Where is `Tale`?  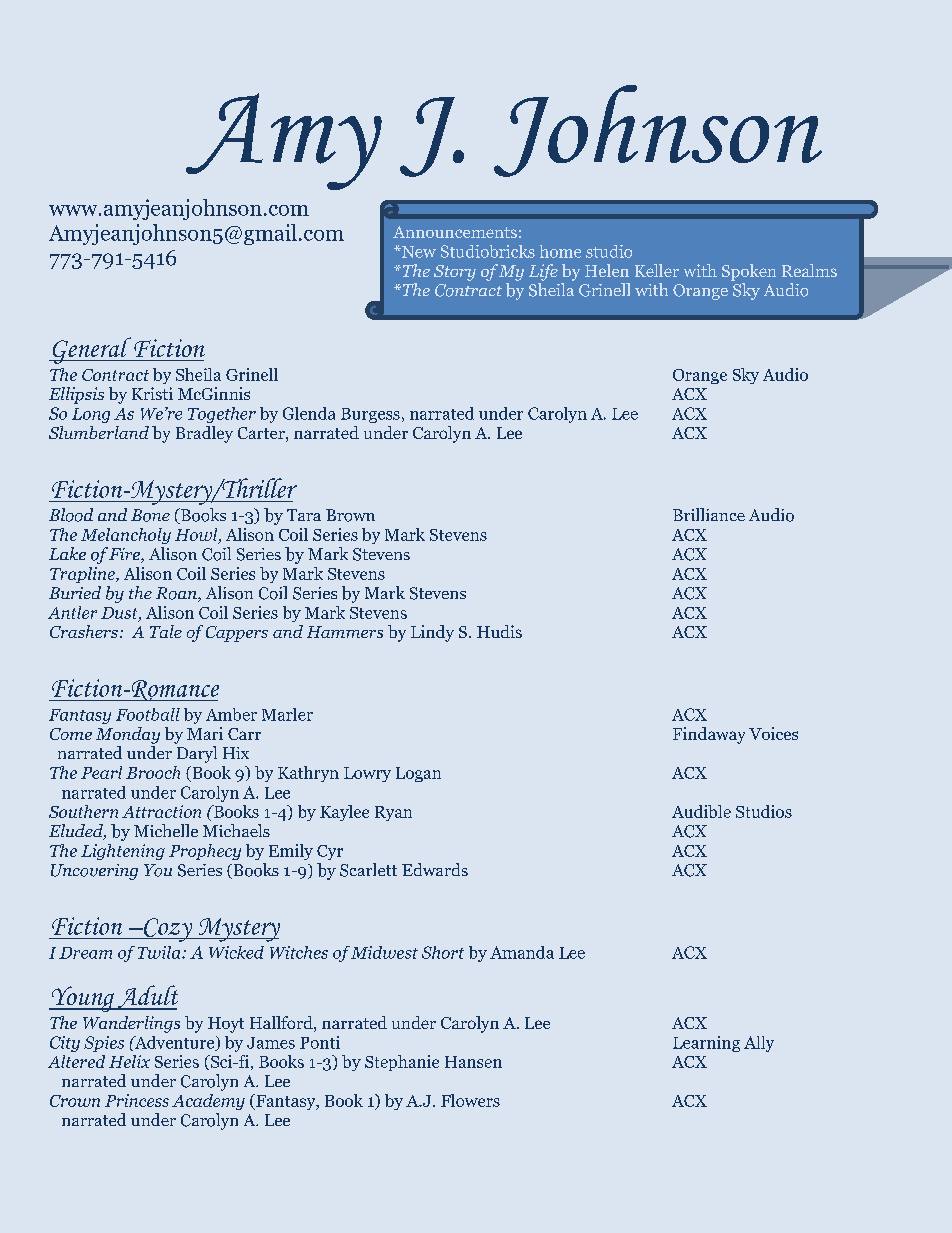 Tale is located at coordinates (166, 631).
